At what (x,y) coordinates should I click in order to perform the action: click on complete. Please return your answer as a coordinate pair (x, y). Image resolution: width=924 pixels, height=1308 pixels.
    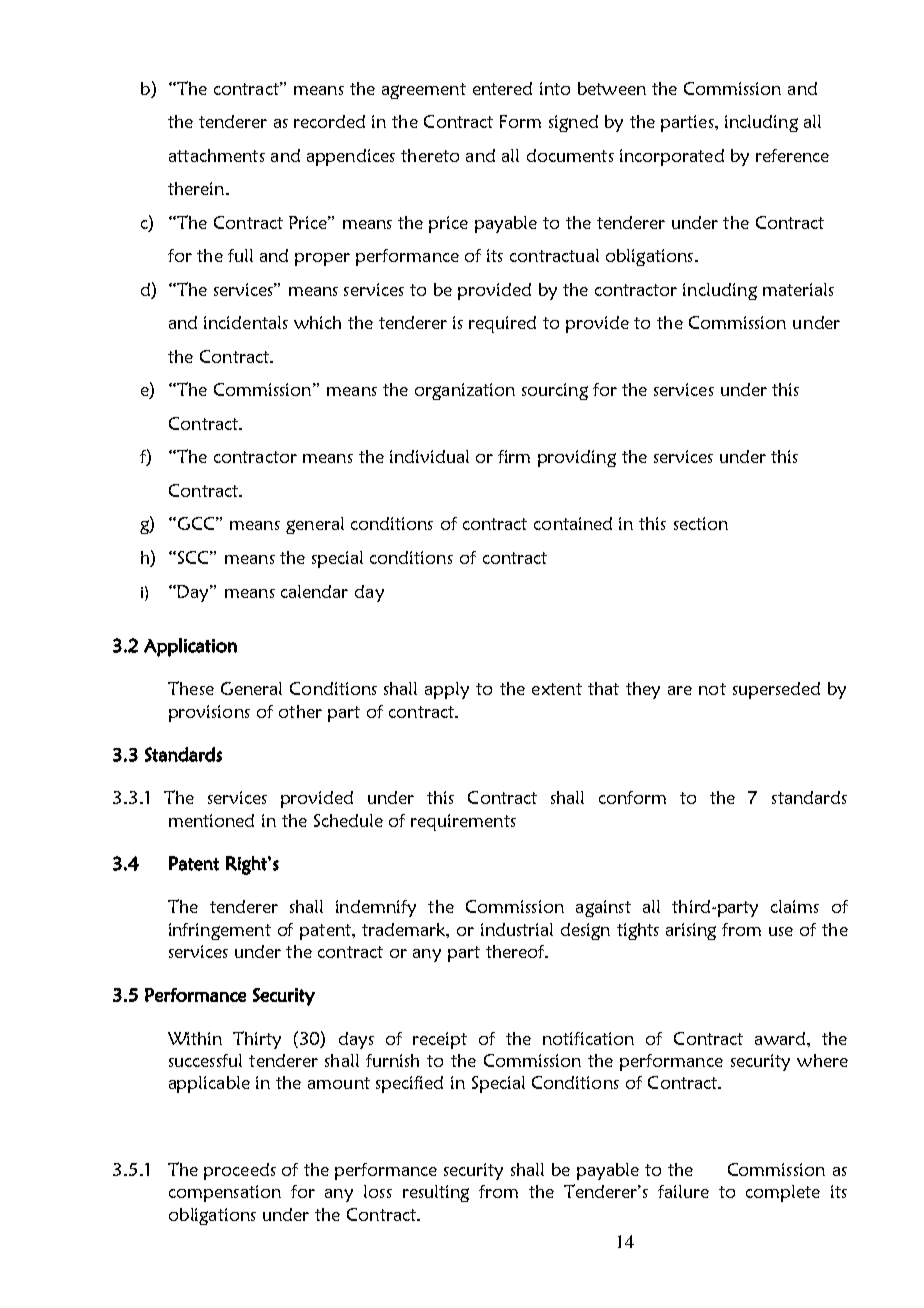
    Looking at the image, I should click on (783, 1193).
